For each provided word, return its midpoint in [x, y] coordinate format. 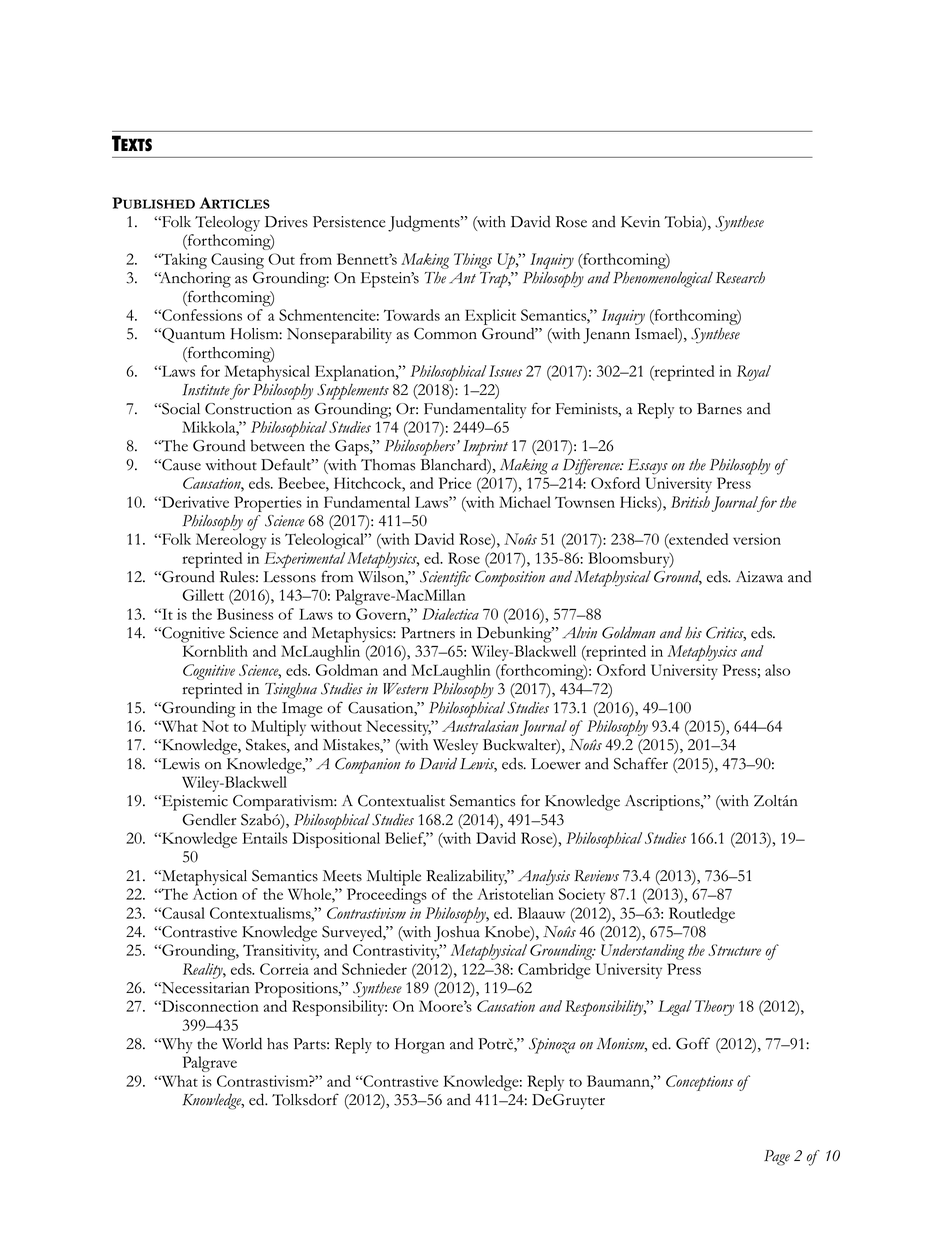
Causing [237, 261]
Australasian [480, 726]
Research [740, 278]
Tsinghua [291, 691]
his [693, 633]
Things [473, 261]
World [242, 1043]
